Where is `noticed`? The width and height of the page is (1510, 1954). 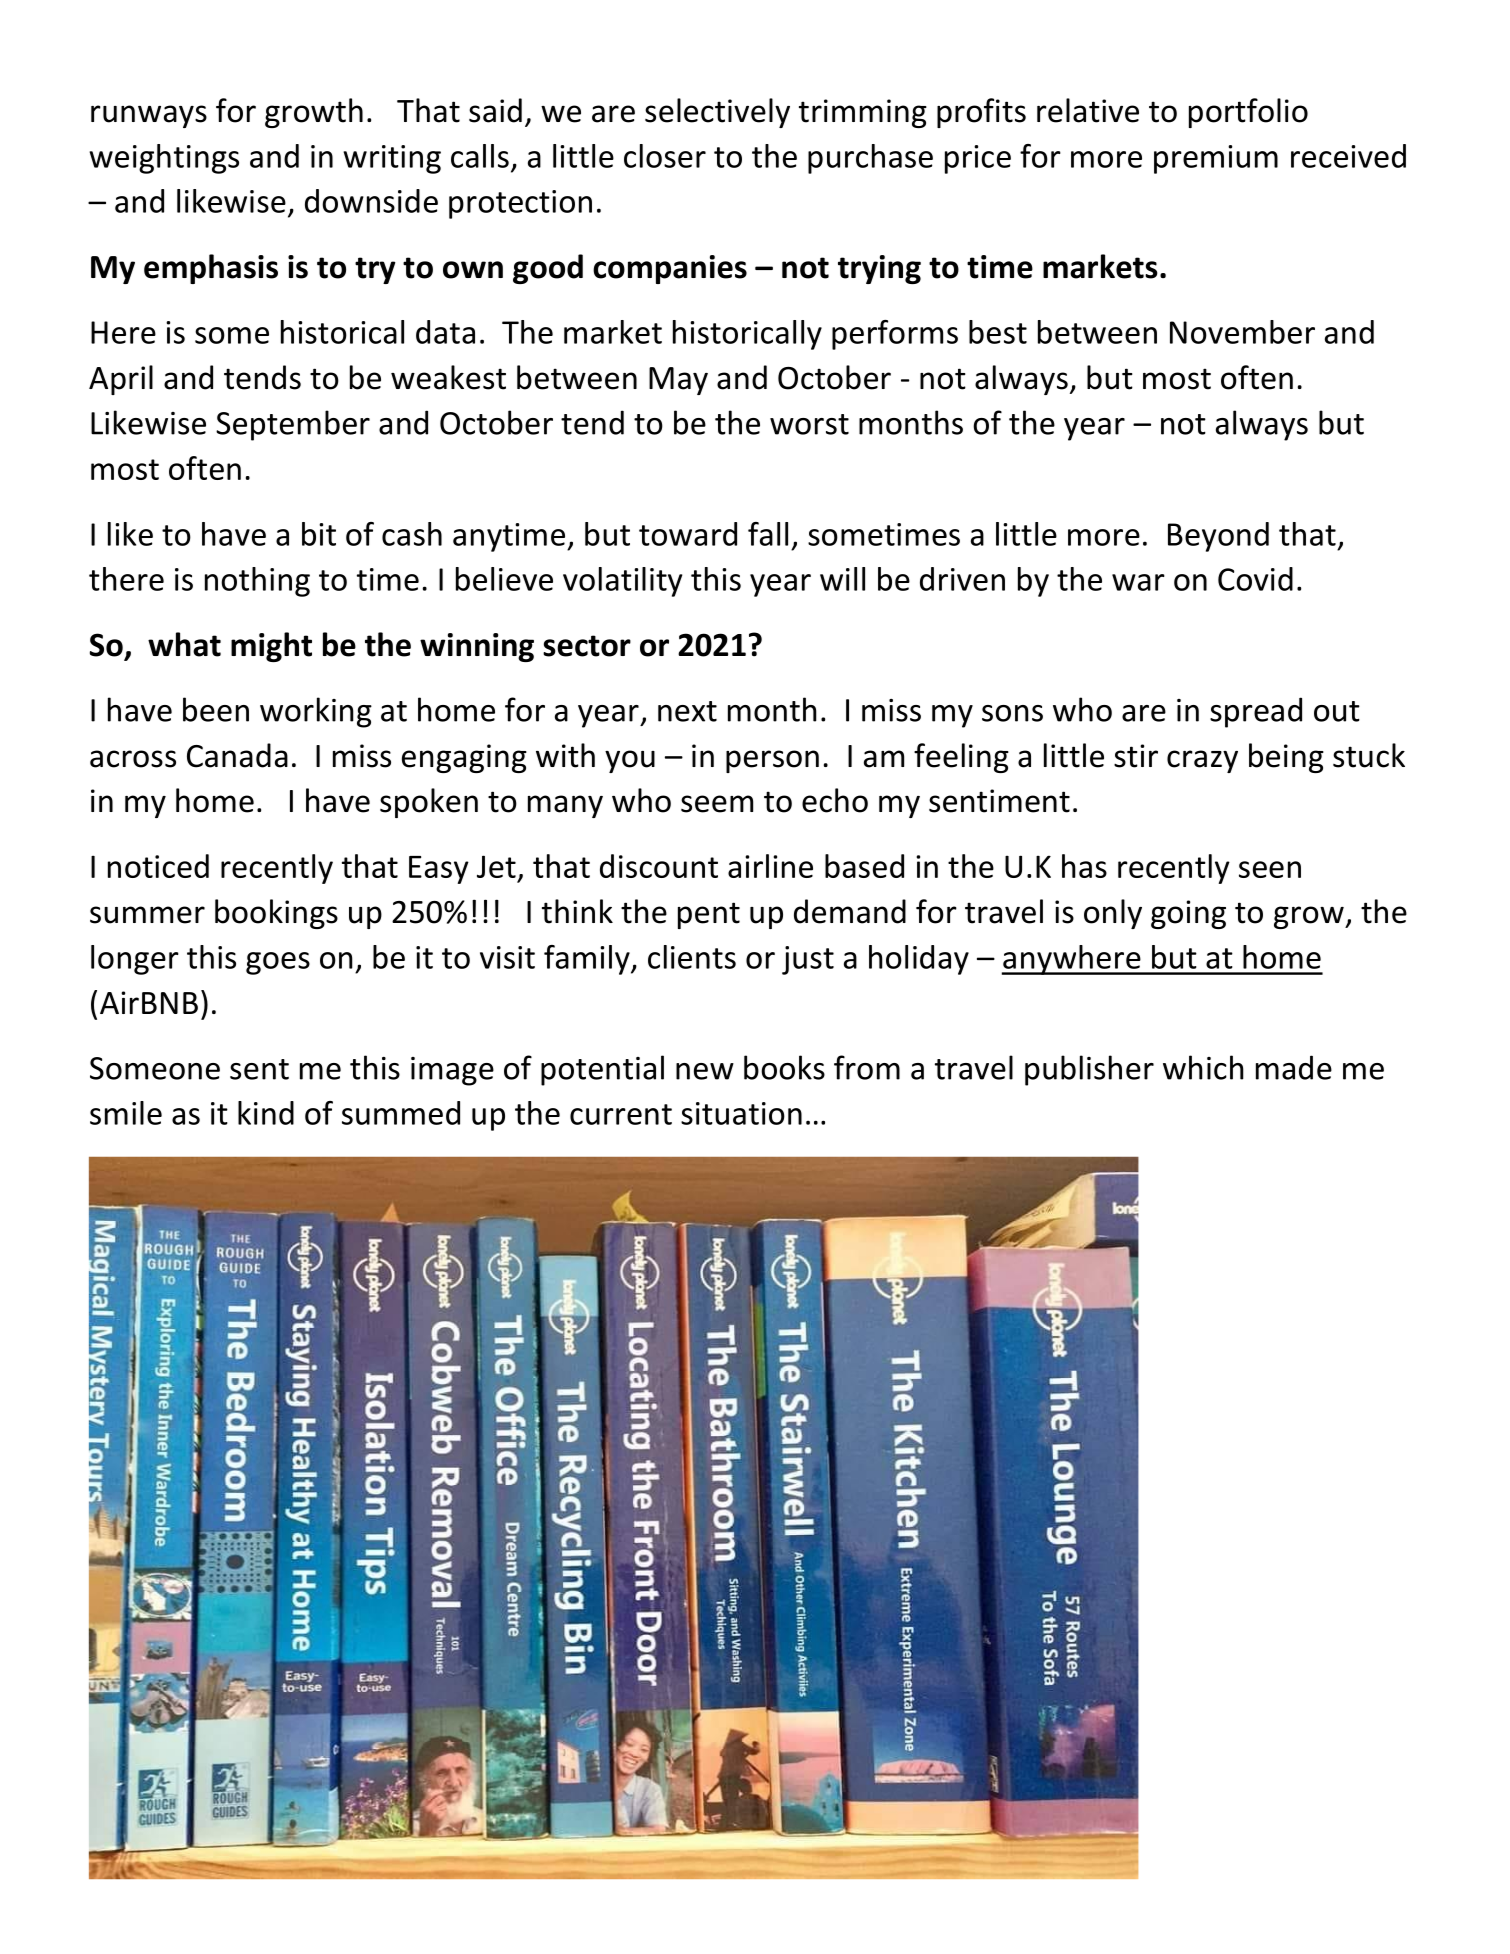
noticed is located at coordinates (158, 866).
